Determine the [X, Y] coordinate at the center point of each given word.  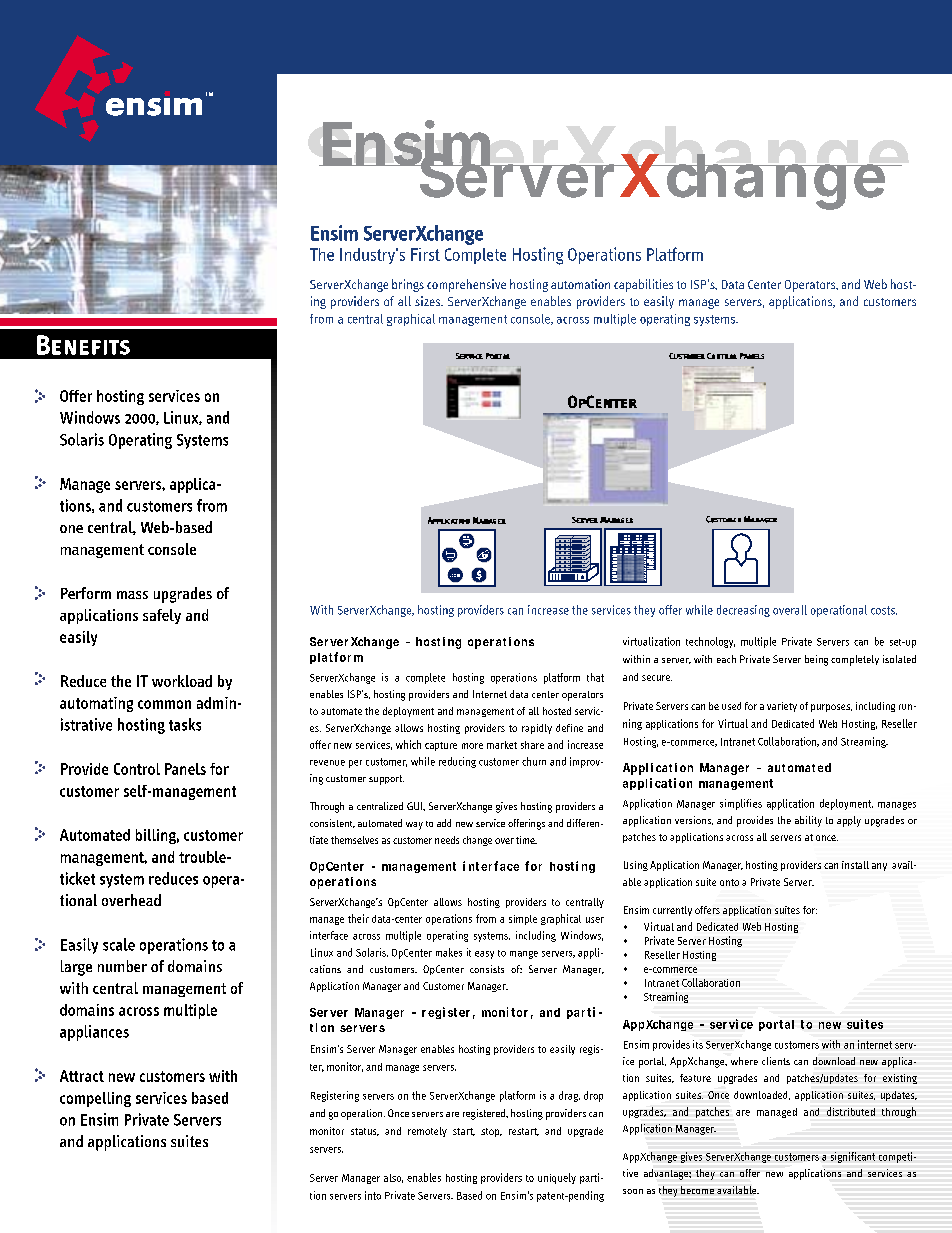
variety [782, 707]
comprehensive [466, 285]
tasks [185, 724]
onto [729, 882]
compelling [95, 1099]
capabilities [643, 285]
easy [484, 955]
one [71, 529]
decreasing [743, 611]
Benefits [83, 345]
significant [853, 1157]
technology [710, 642]
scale [119, 944]
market [502, 745]
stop [491, 1132]
